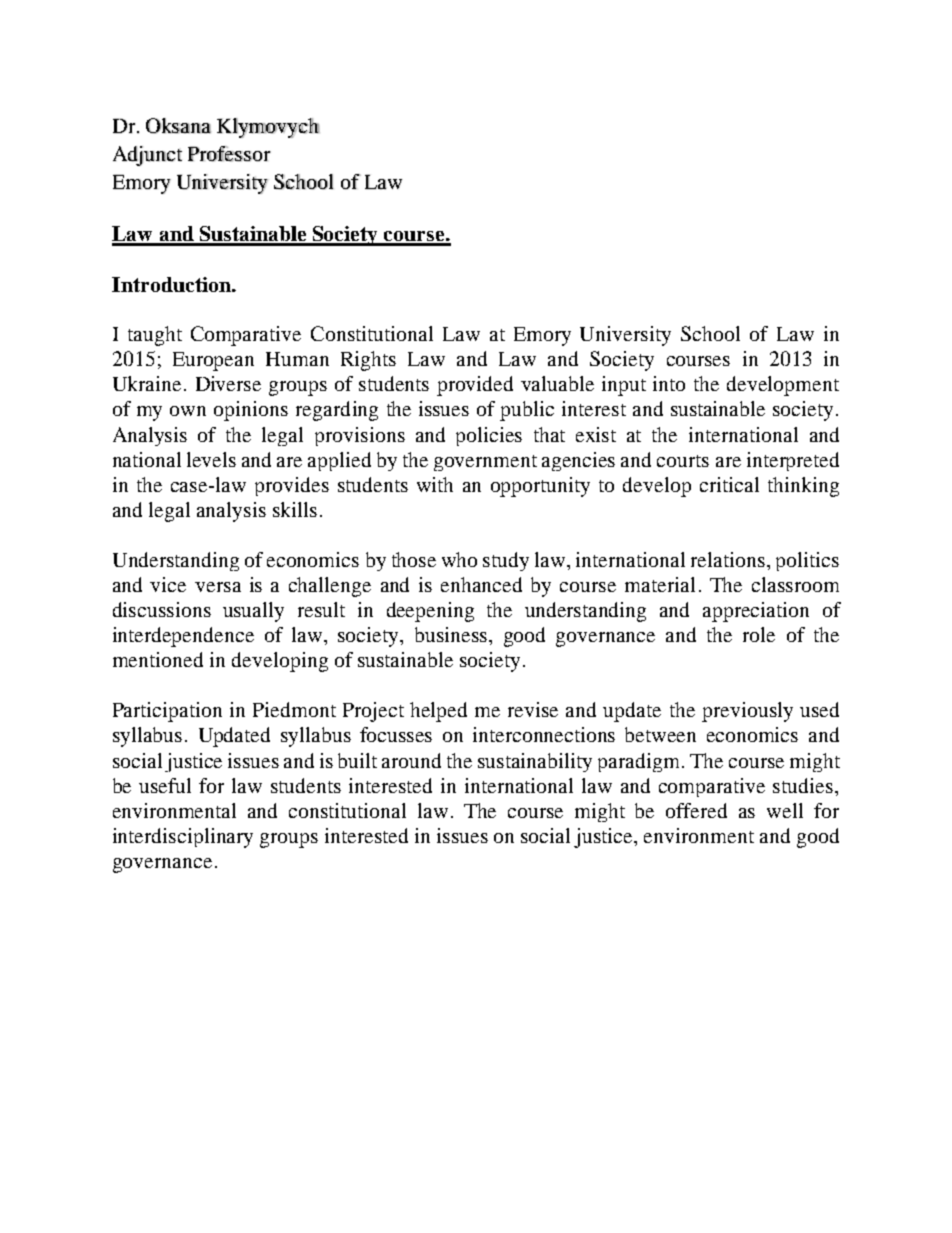  I want to click on Oksana, so click(178, 126).
